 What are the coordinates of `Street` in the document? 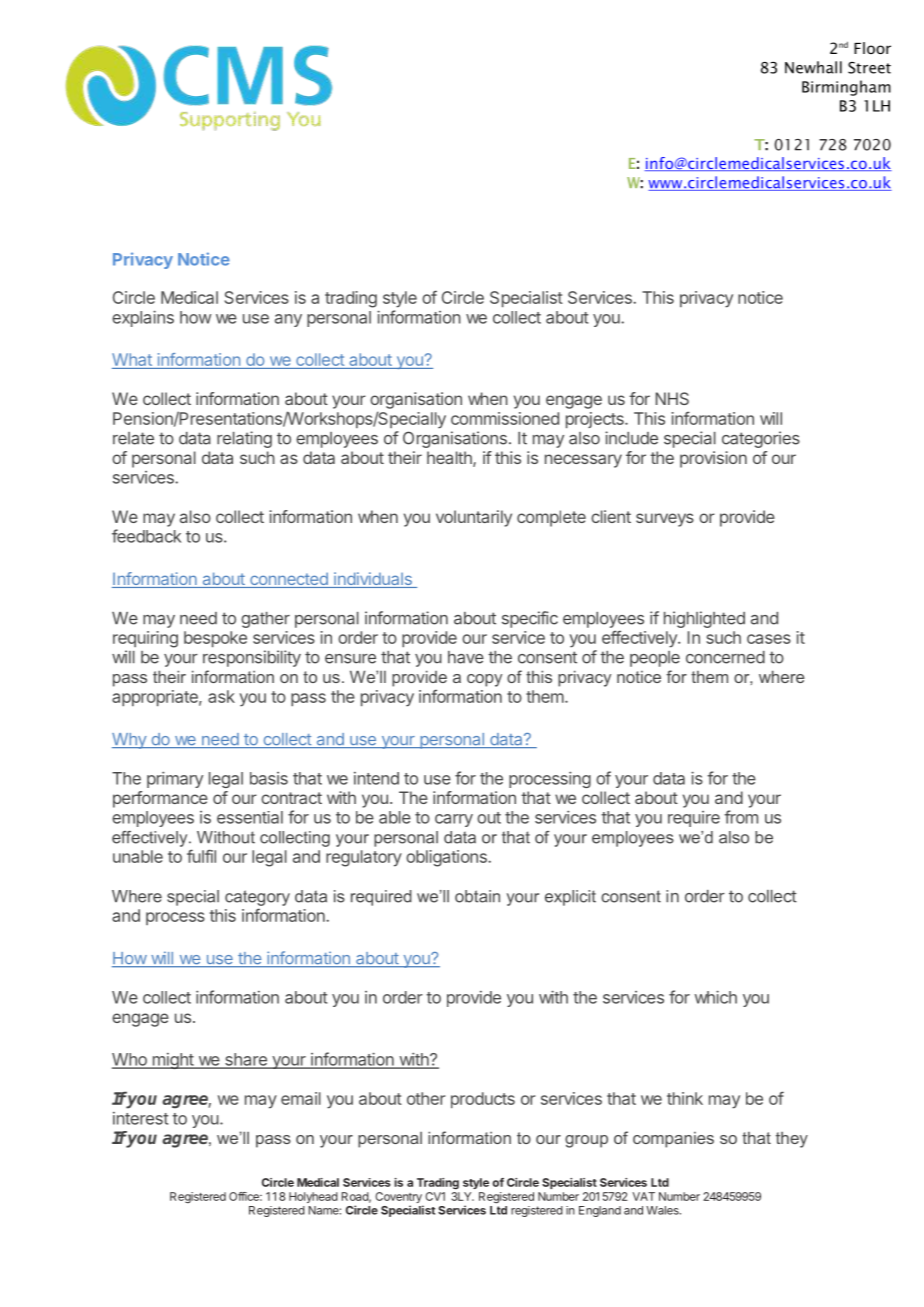 It's located at (869, 68).
